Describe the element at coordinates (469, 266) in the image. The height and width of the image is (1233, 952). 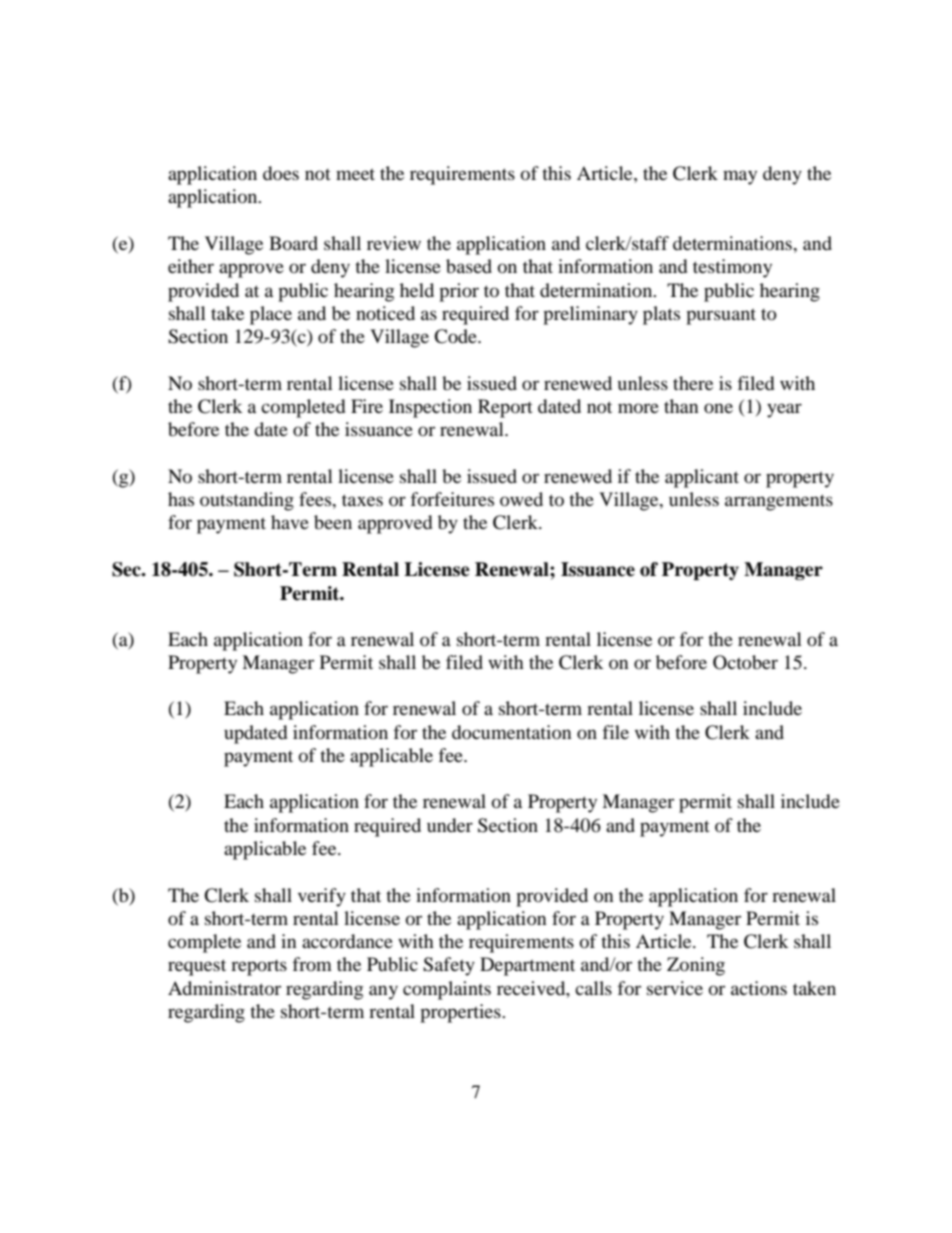
I see `based` at that location.
